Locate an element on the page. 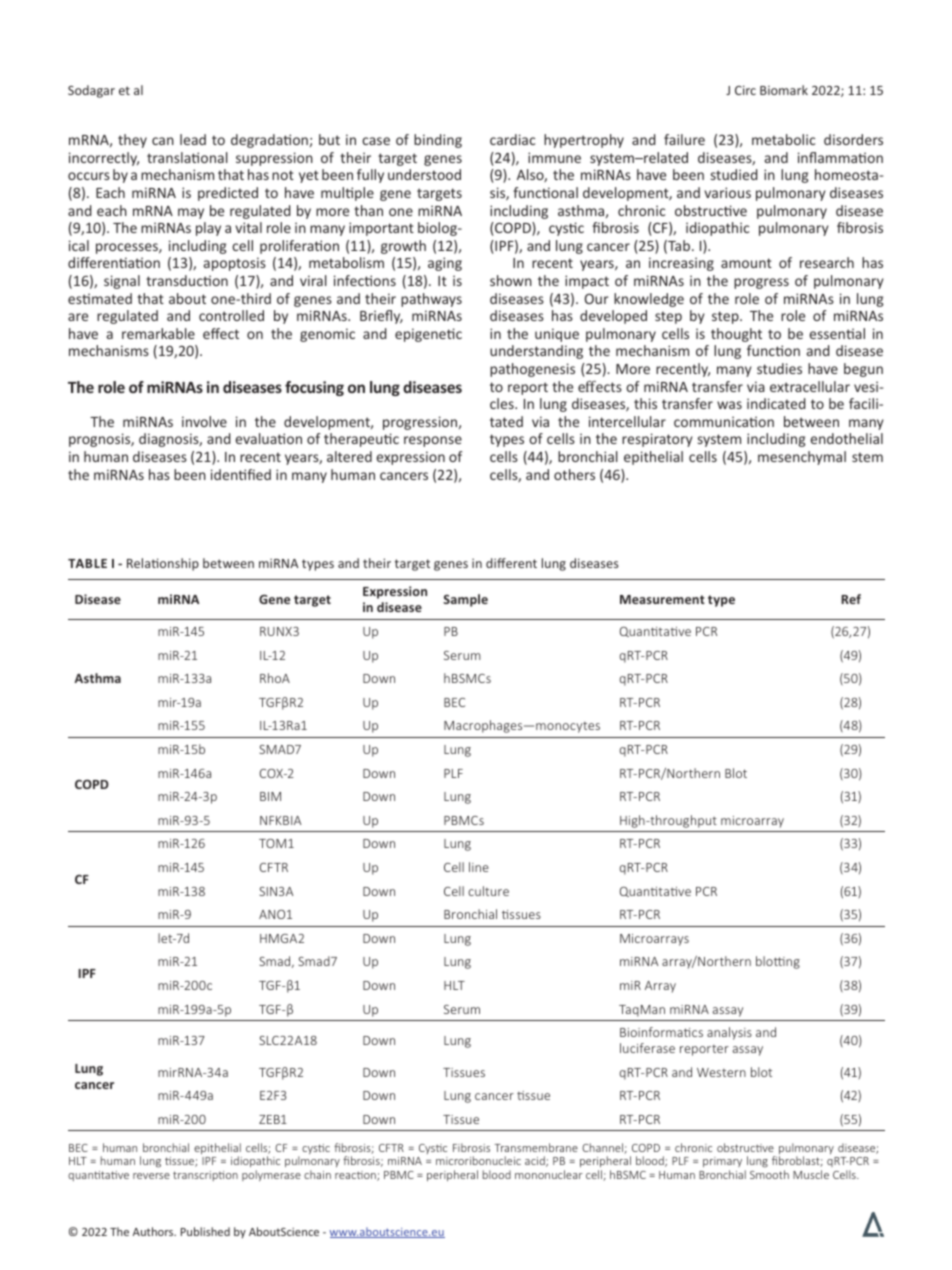  Sample is located at coordinates (465, 600).
